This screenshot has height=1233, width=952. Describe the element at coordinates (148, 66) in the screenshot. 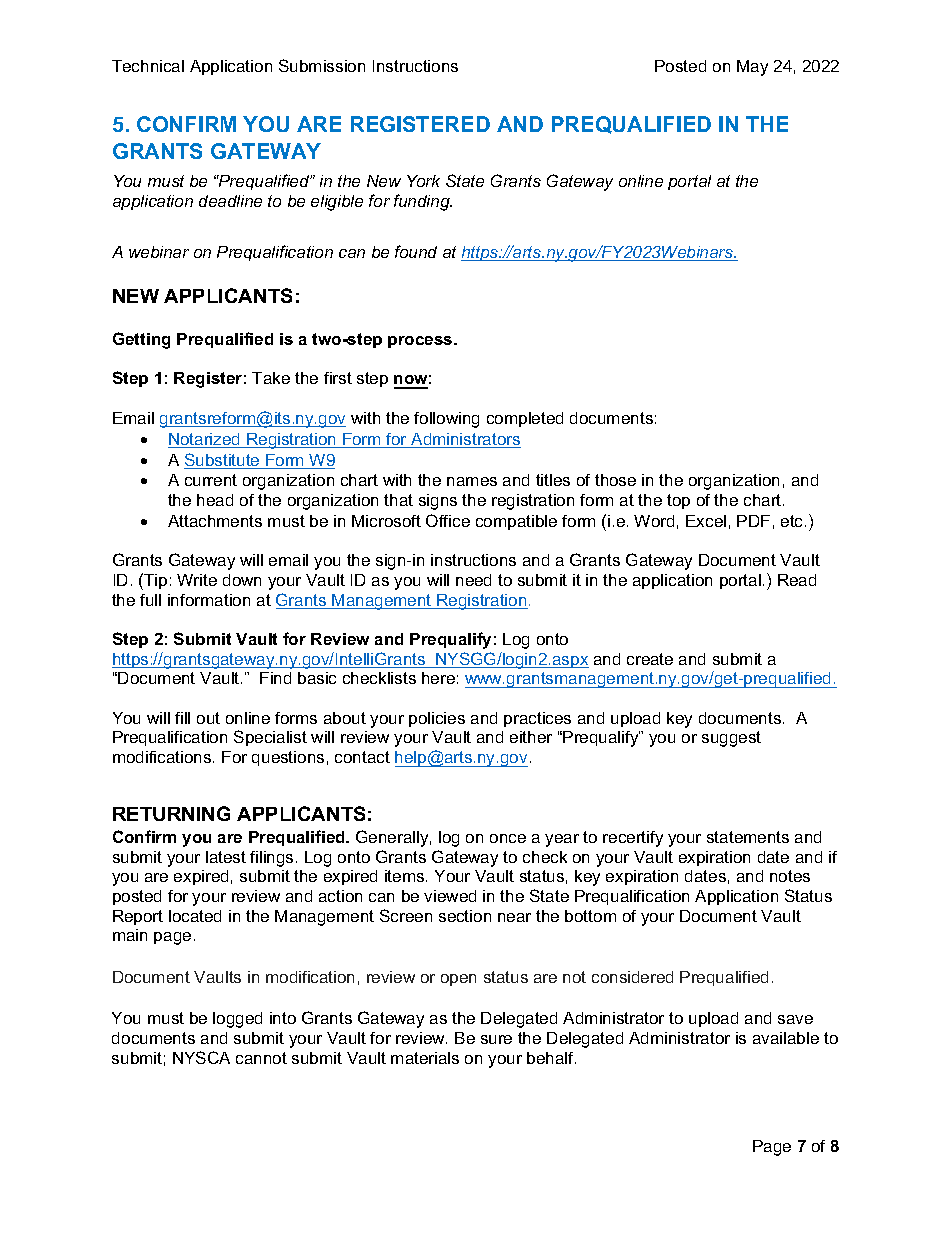

I see `Technical` at that location.
